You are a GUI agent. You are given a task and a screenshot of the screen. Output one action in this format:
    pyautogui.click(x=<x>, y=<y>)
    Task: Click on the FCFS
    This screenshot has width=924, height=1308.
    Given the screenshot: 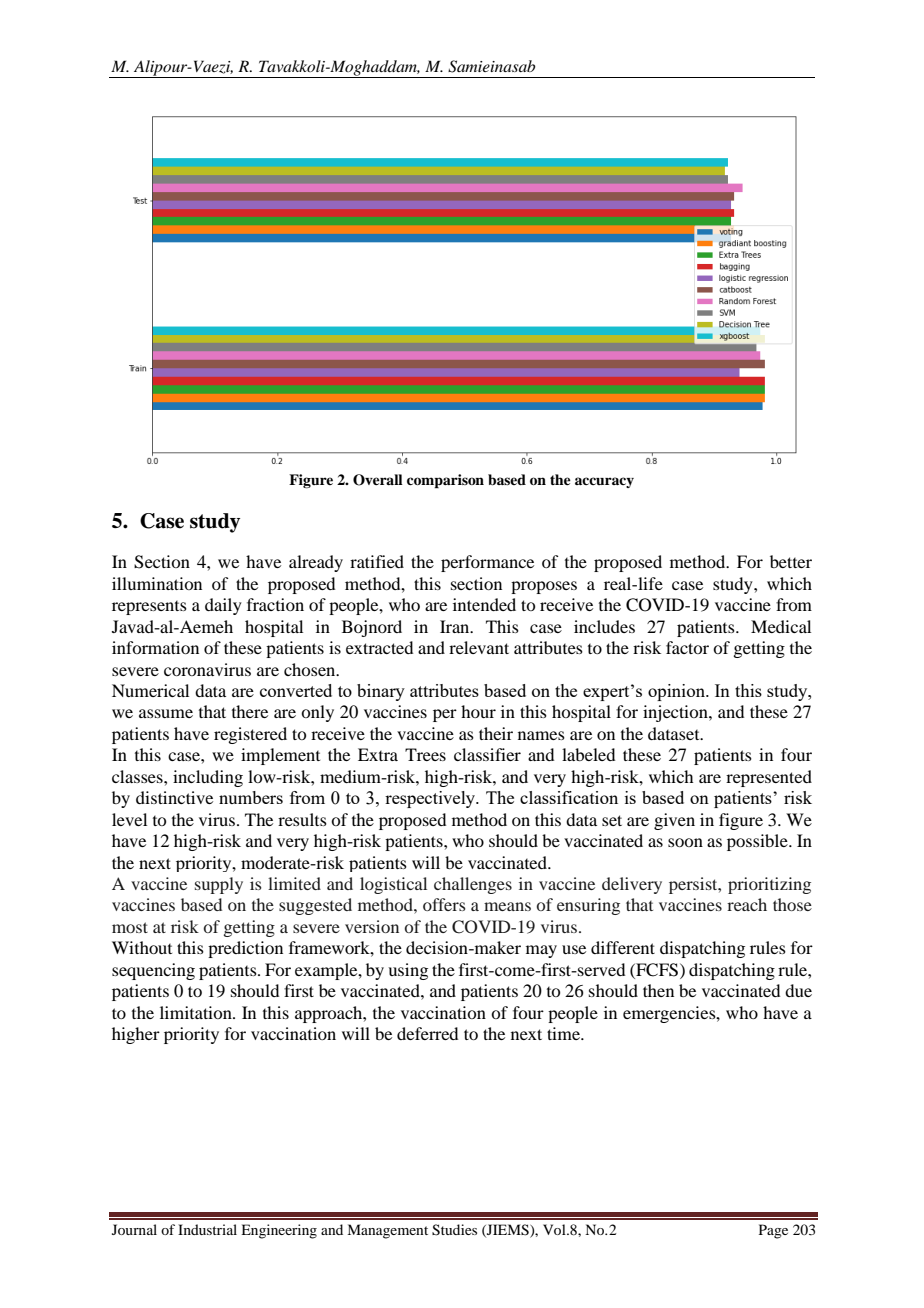 What is the action you would take?
    pyautogui.click(x=657, y=970)
